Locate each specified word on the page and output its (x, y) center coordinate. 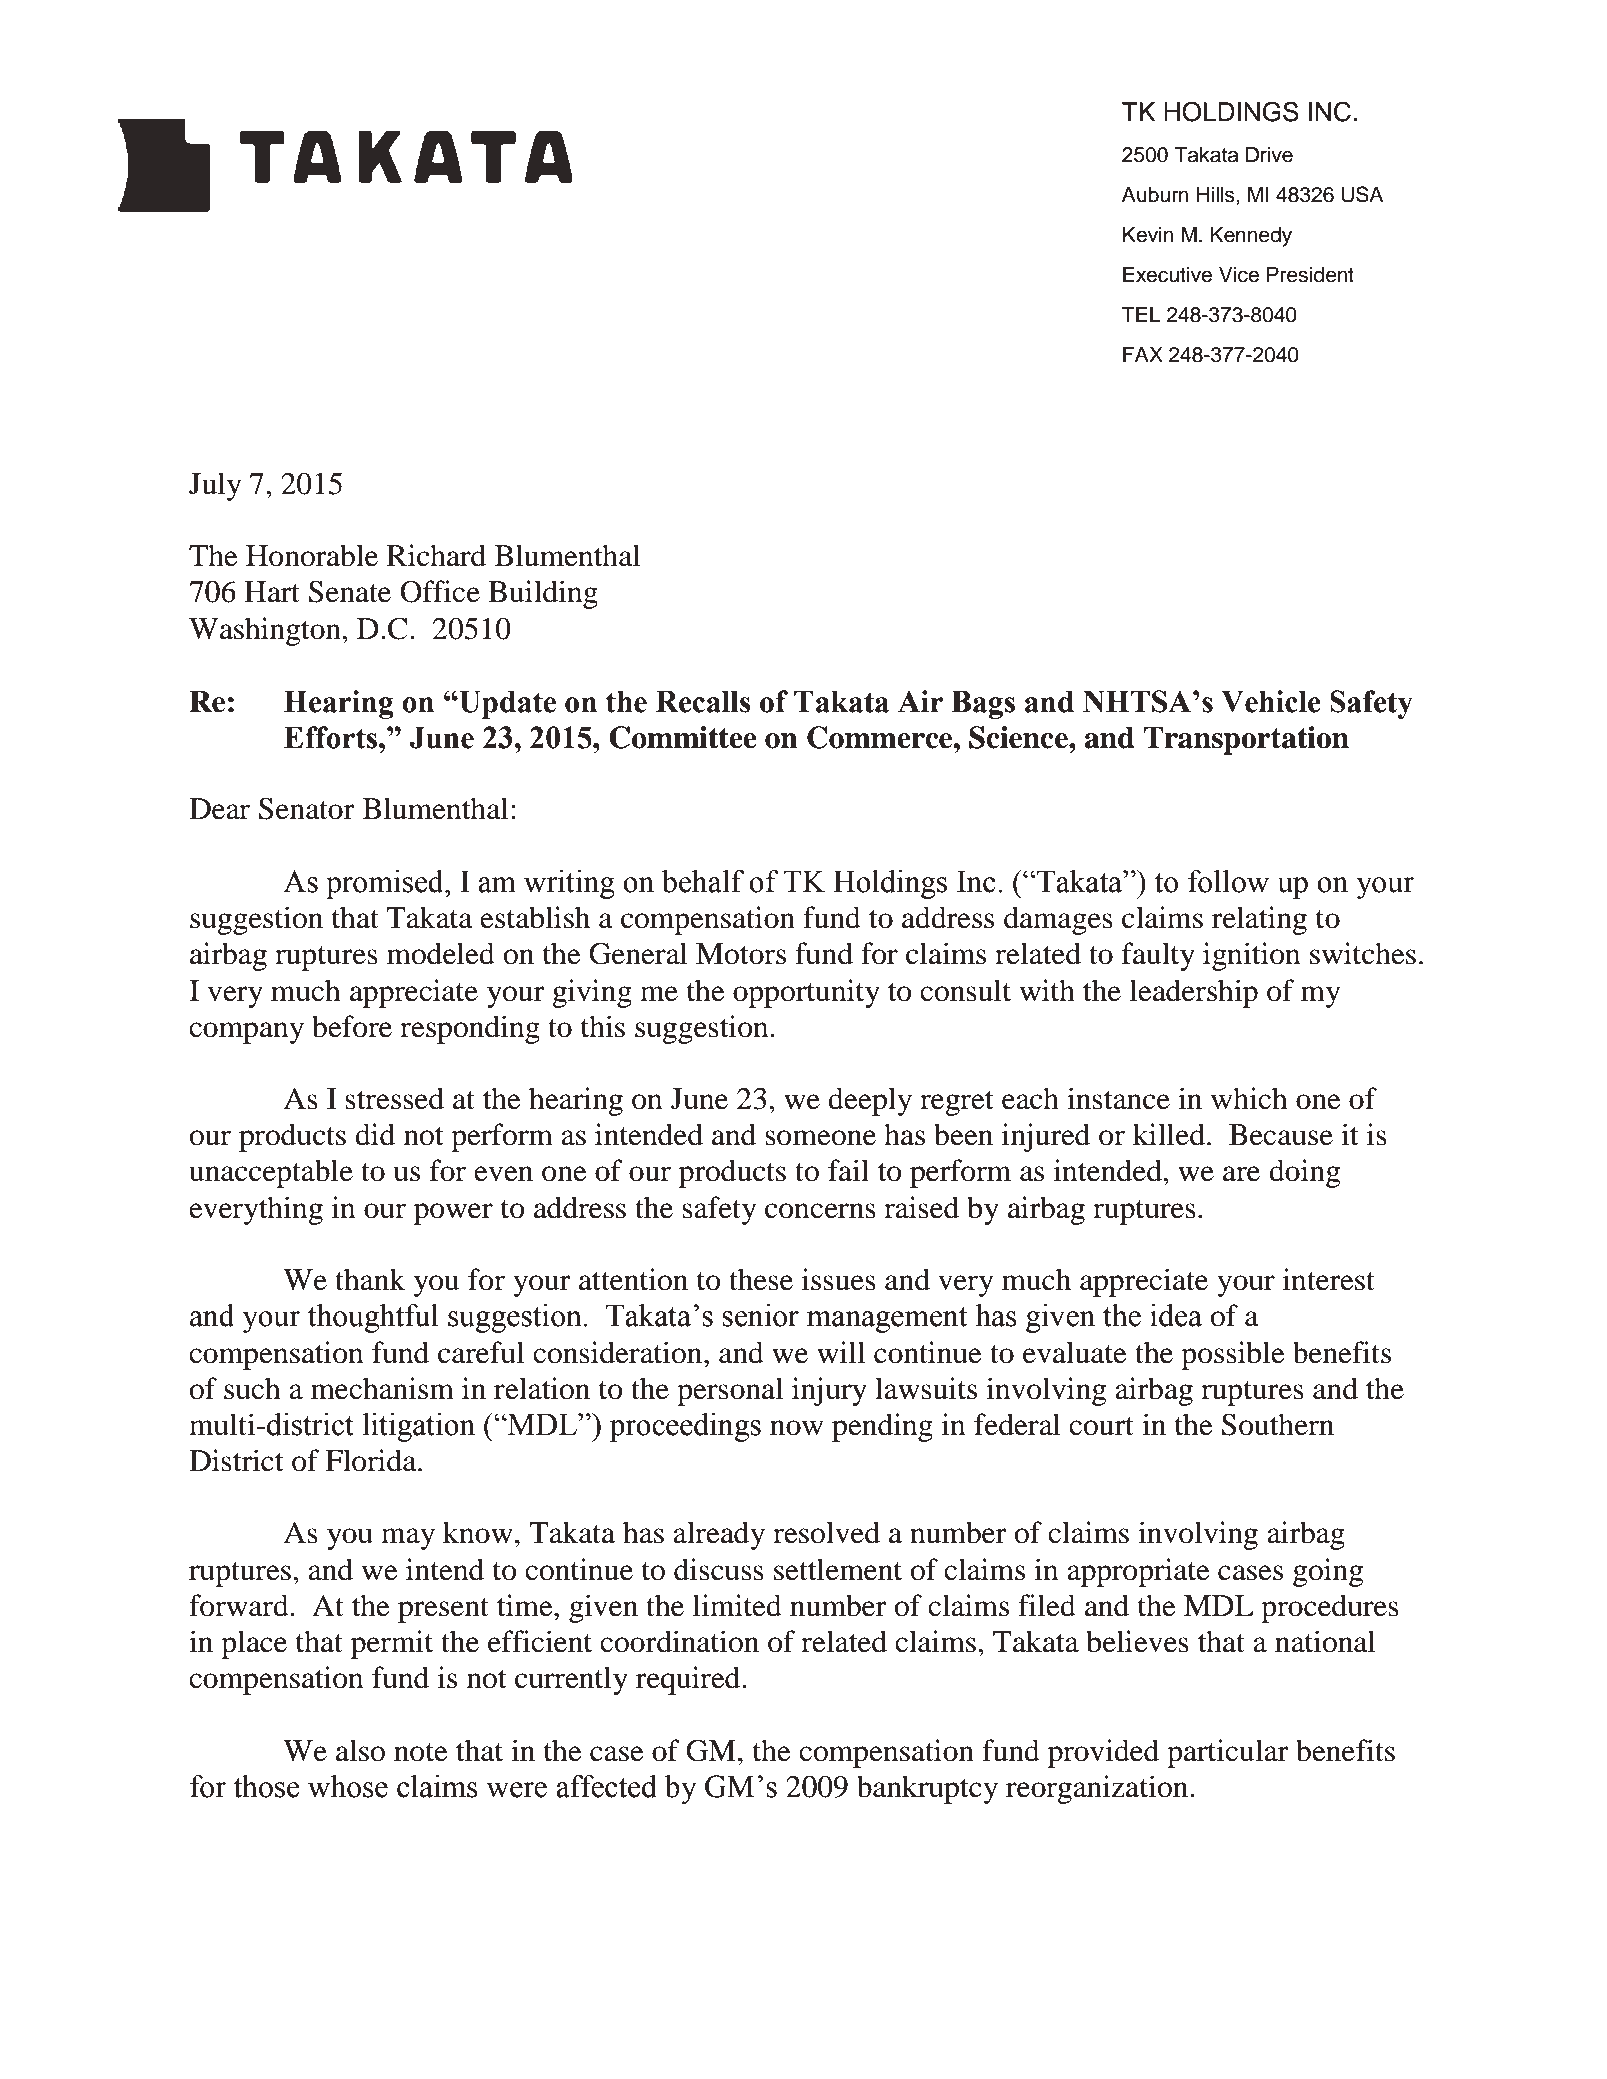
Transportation (1246, 740)
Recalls (703, 701)
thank (370, 1279)
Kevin (1148, 235)
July (215, 486)
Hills (1217, 195)
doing (1305, 1173)
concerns (820, 1211)
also (360, 1750)
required (689, 1680)
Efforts (332, 737)
